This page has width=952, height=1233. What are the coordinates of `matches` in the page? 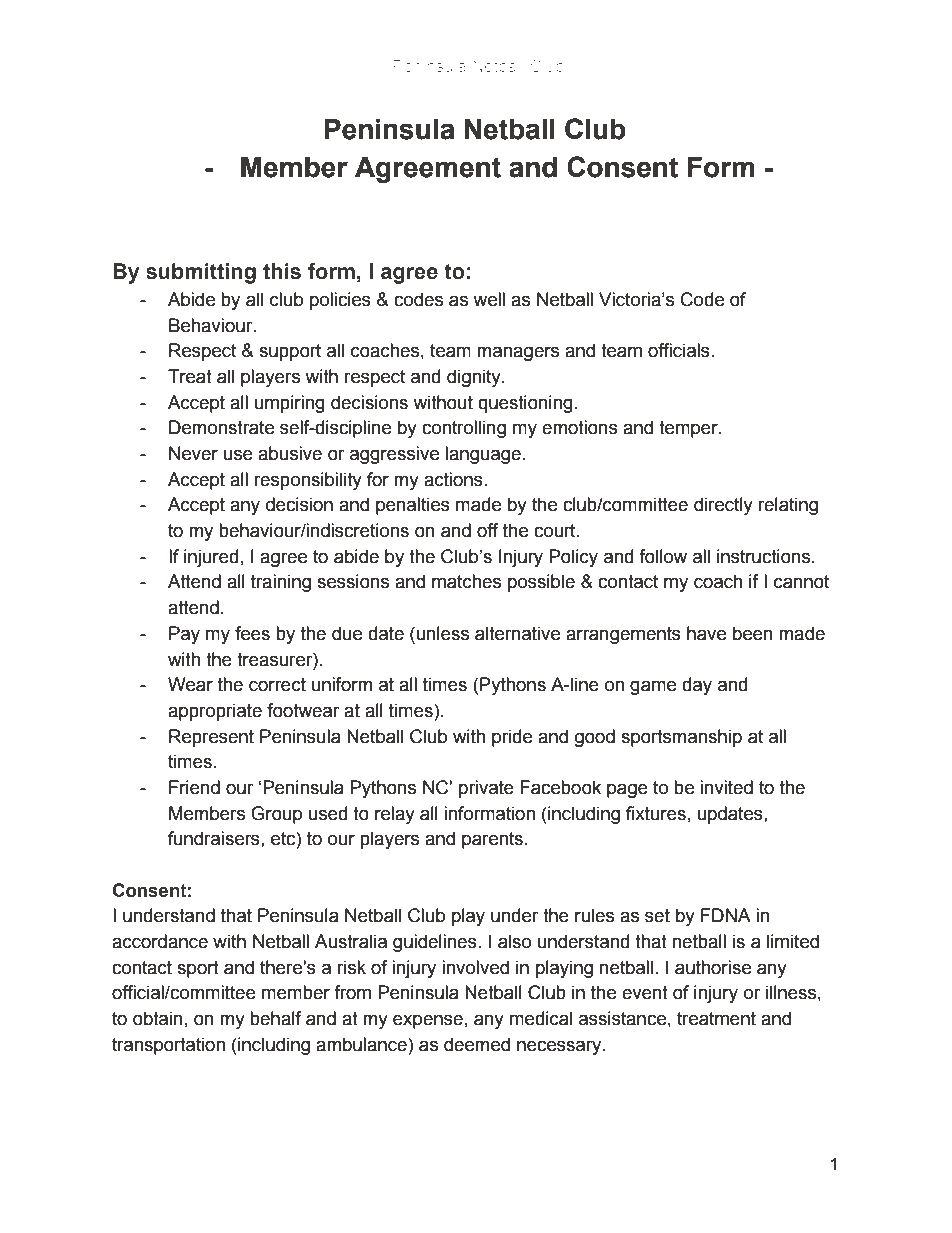 It's located at (466, 581).
